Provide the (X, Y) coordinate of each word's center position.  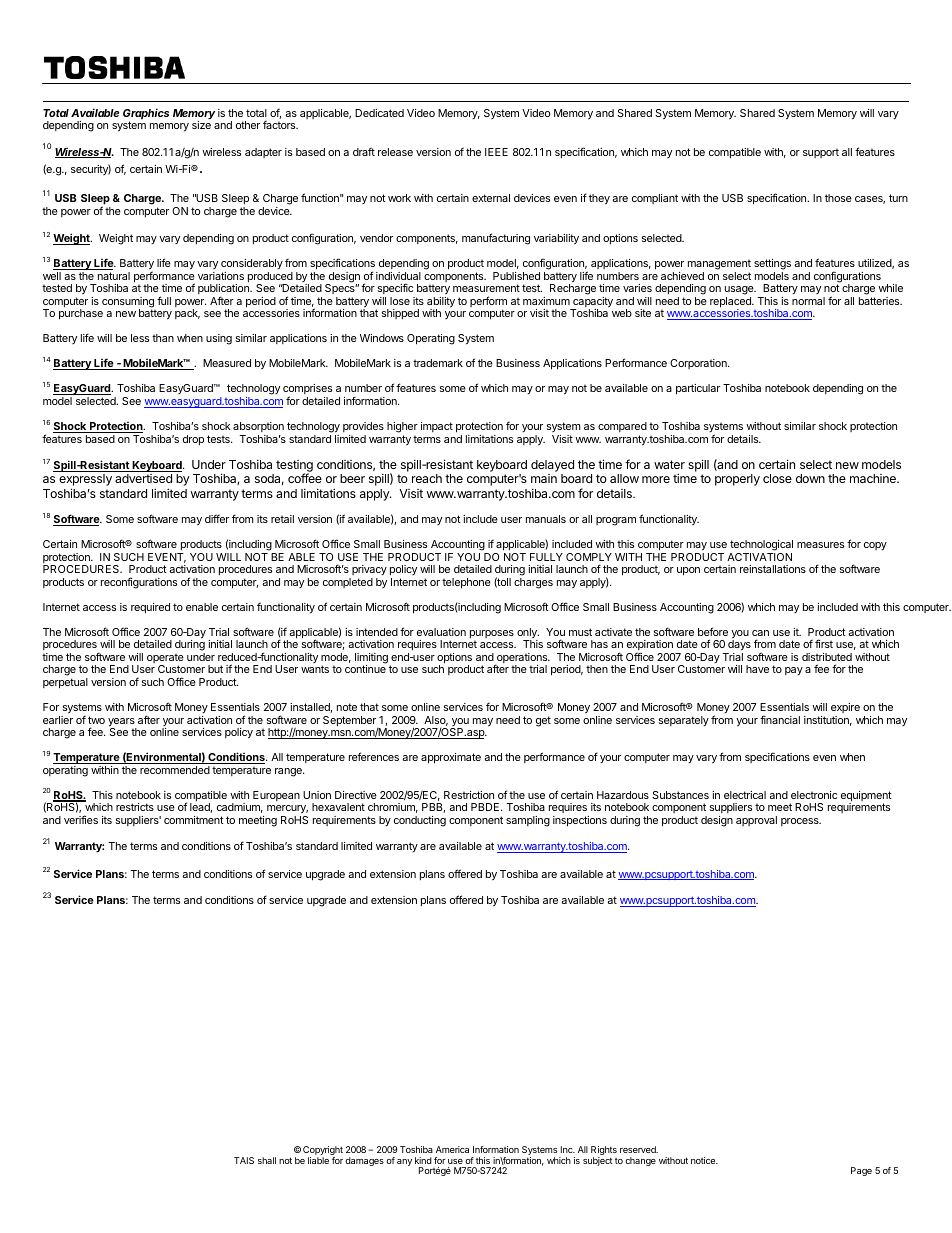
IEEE (496, 152)
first (824, 643)
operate (165, 660)
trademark (438, 363)
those (838, 198)
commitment (194, 820)
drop (193, 440)
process (801, 822)
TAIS (244, 1160)
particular (698, 389)
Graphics (146, 115)
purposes (492, 634)
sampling (528, 821)
